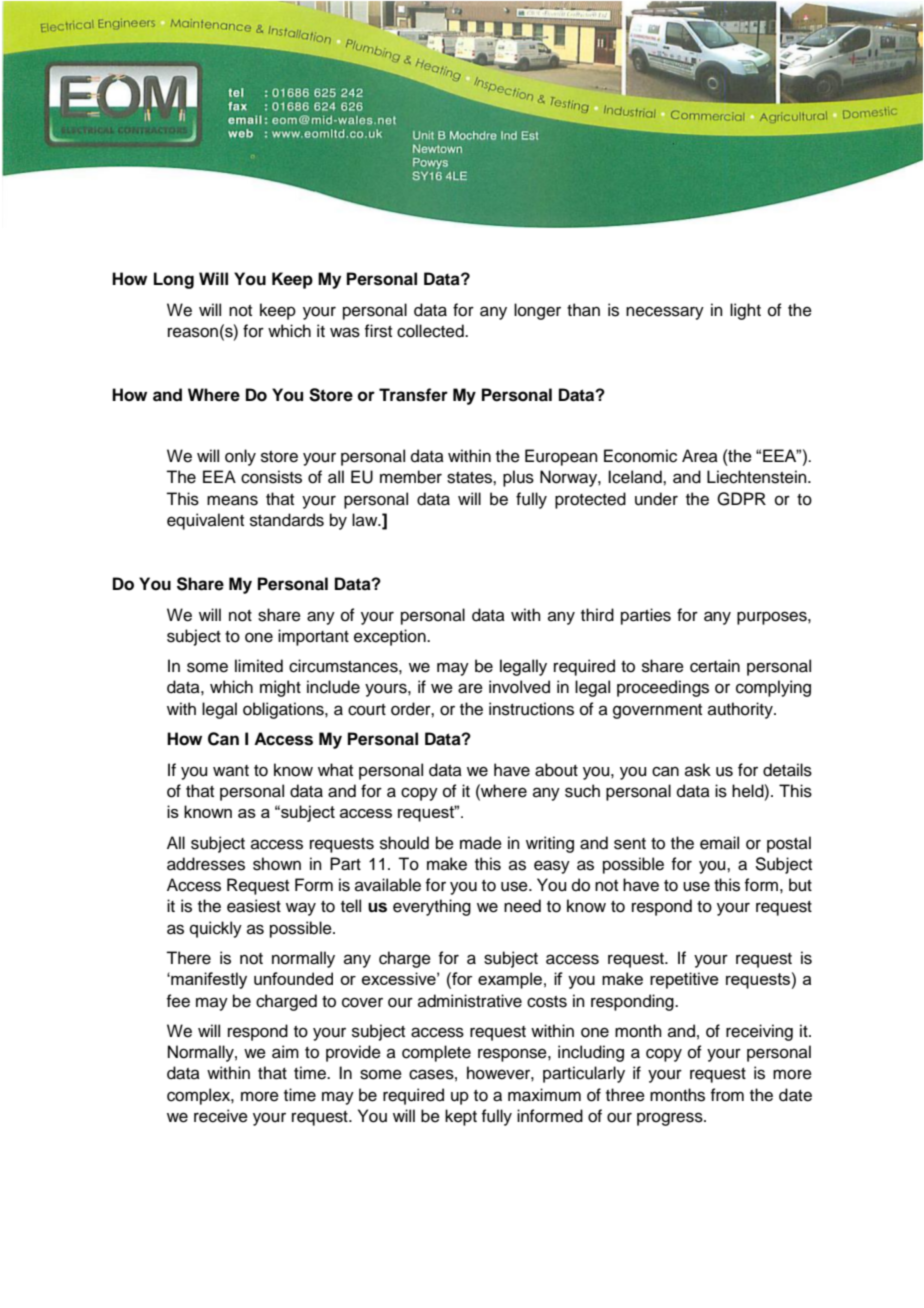  I want to click on receive, so click(221, 1116).
